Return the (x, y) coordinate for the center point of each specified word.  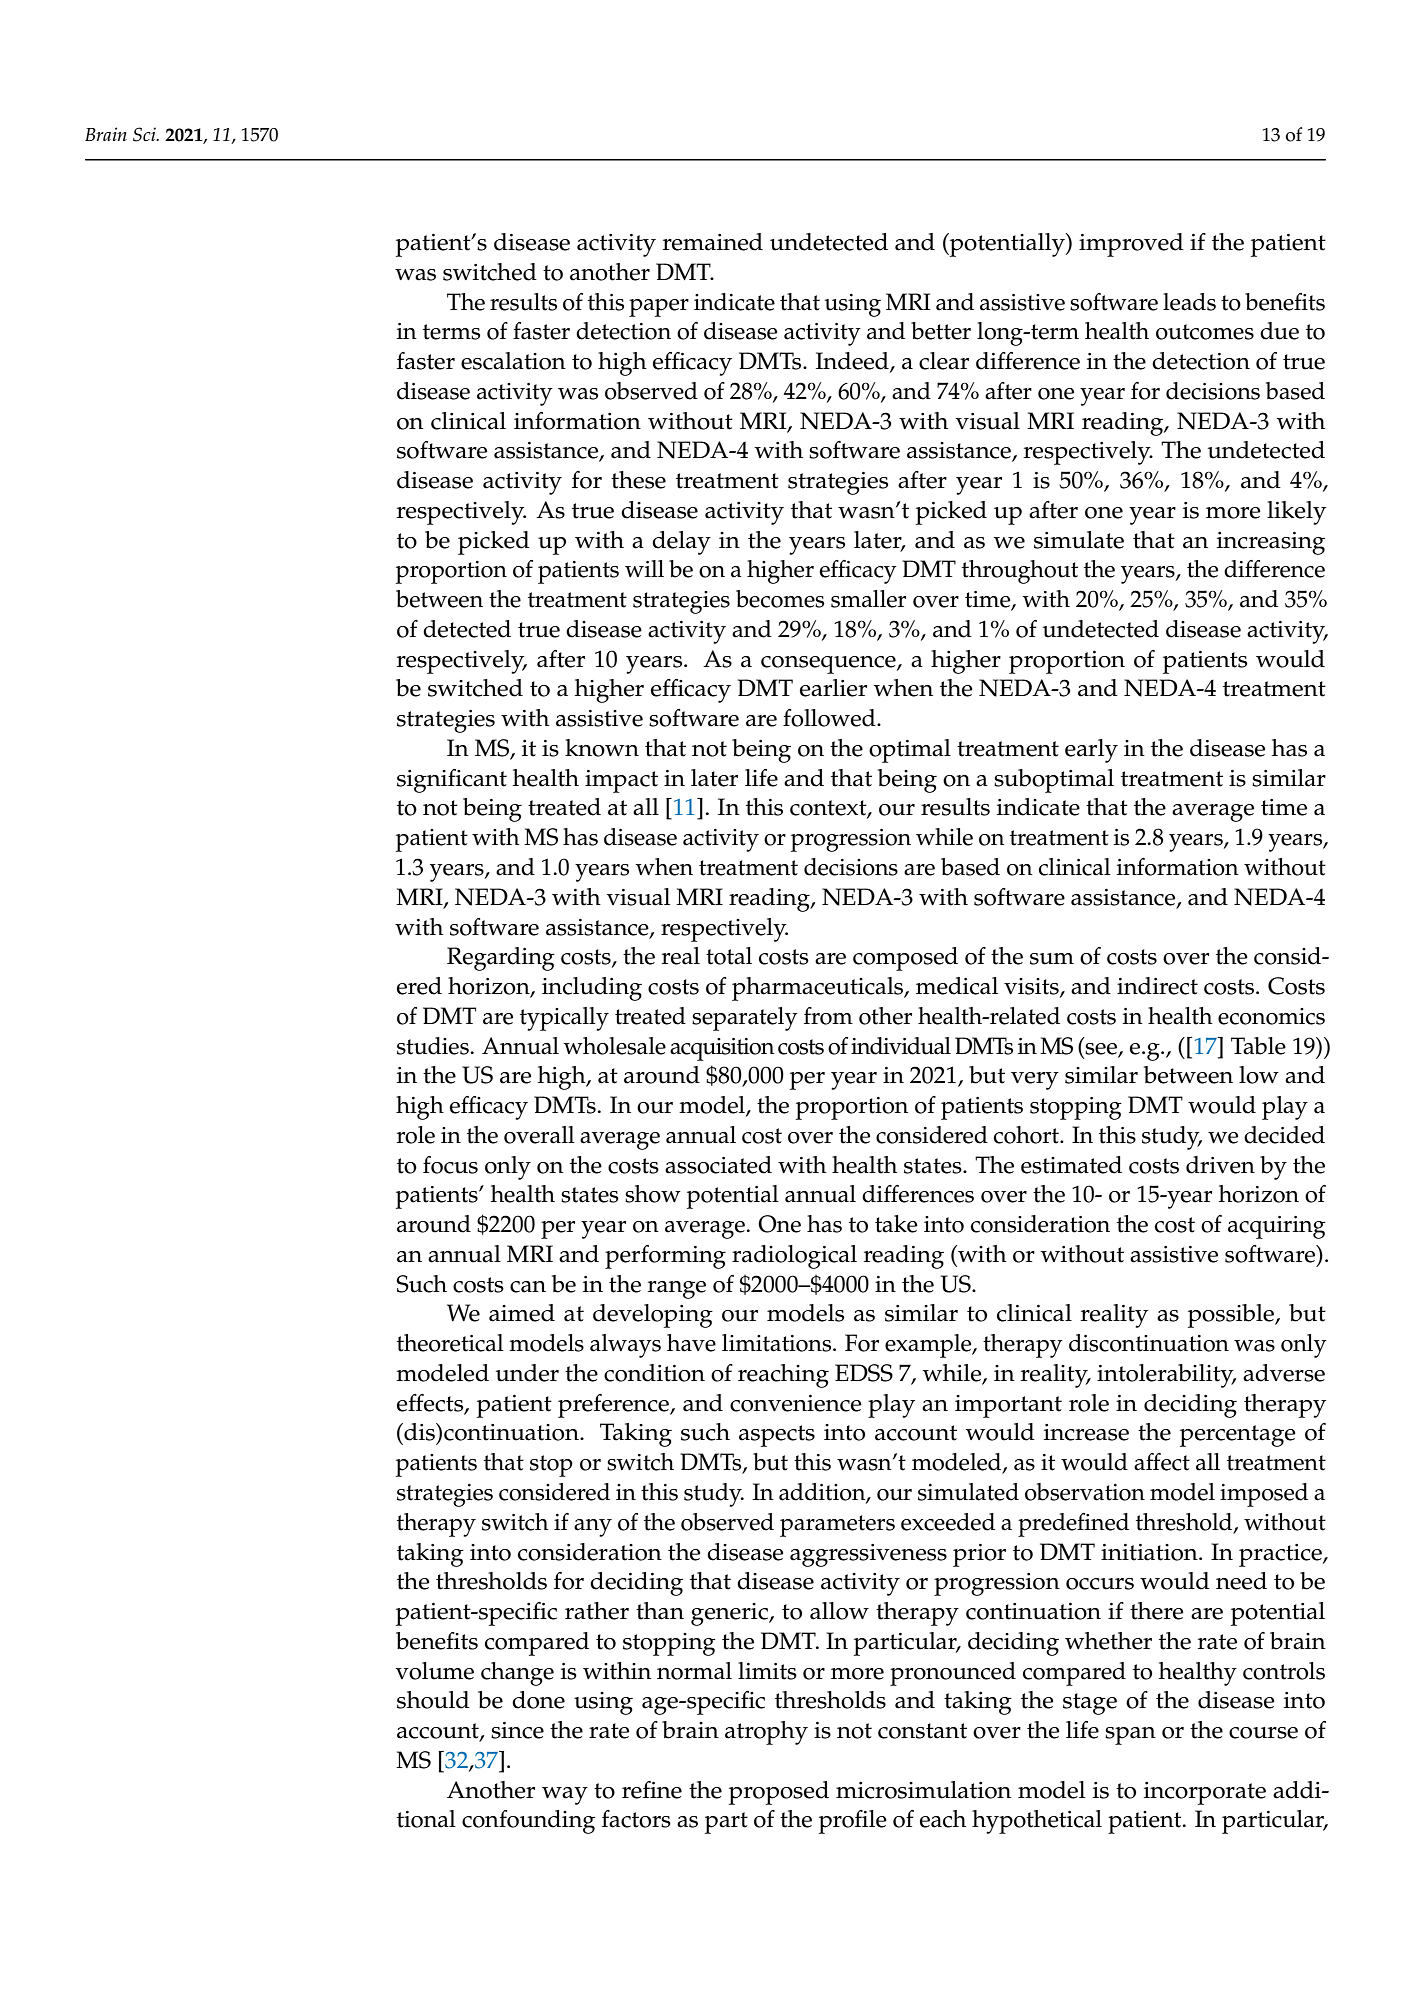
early (1091, 751)
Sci (145, 134)
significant (452, 781)
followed (830, 718)
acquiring (1277, 1227)
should (433, 1700)
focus (450, 1165)
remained (713, 242)
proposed (779, 1793)
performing (665, 1257)
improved (1131, 245)
